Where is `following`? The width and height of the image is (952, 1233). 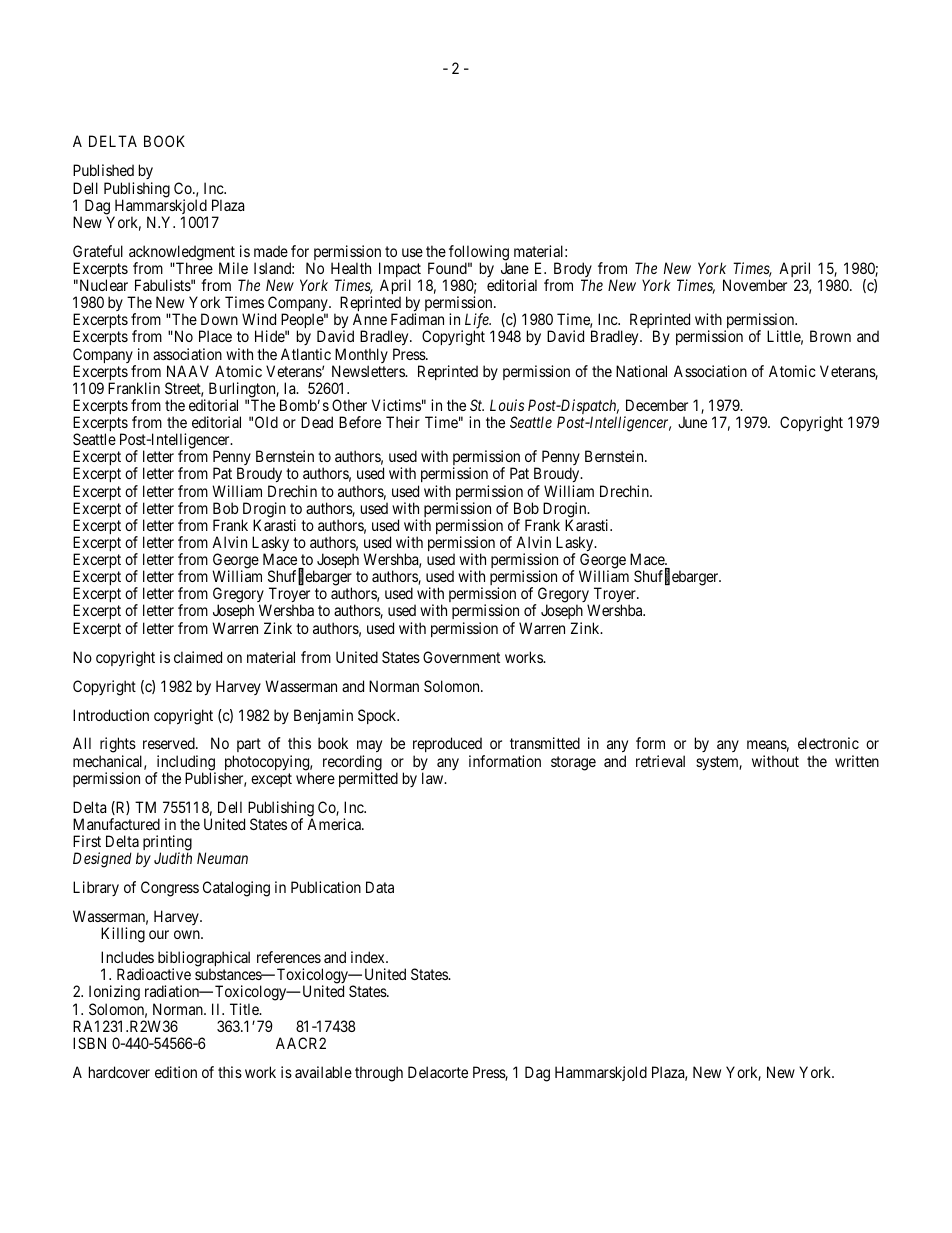
following is located at coordinates (479, 254).
